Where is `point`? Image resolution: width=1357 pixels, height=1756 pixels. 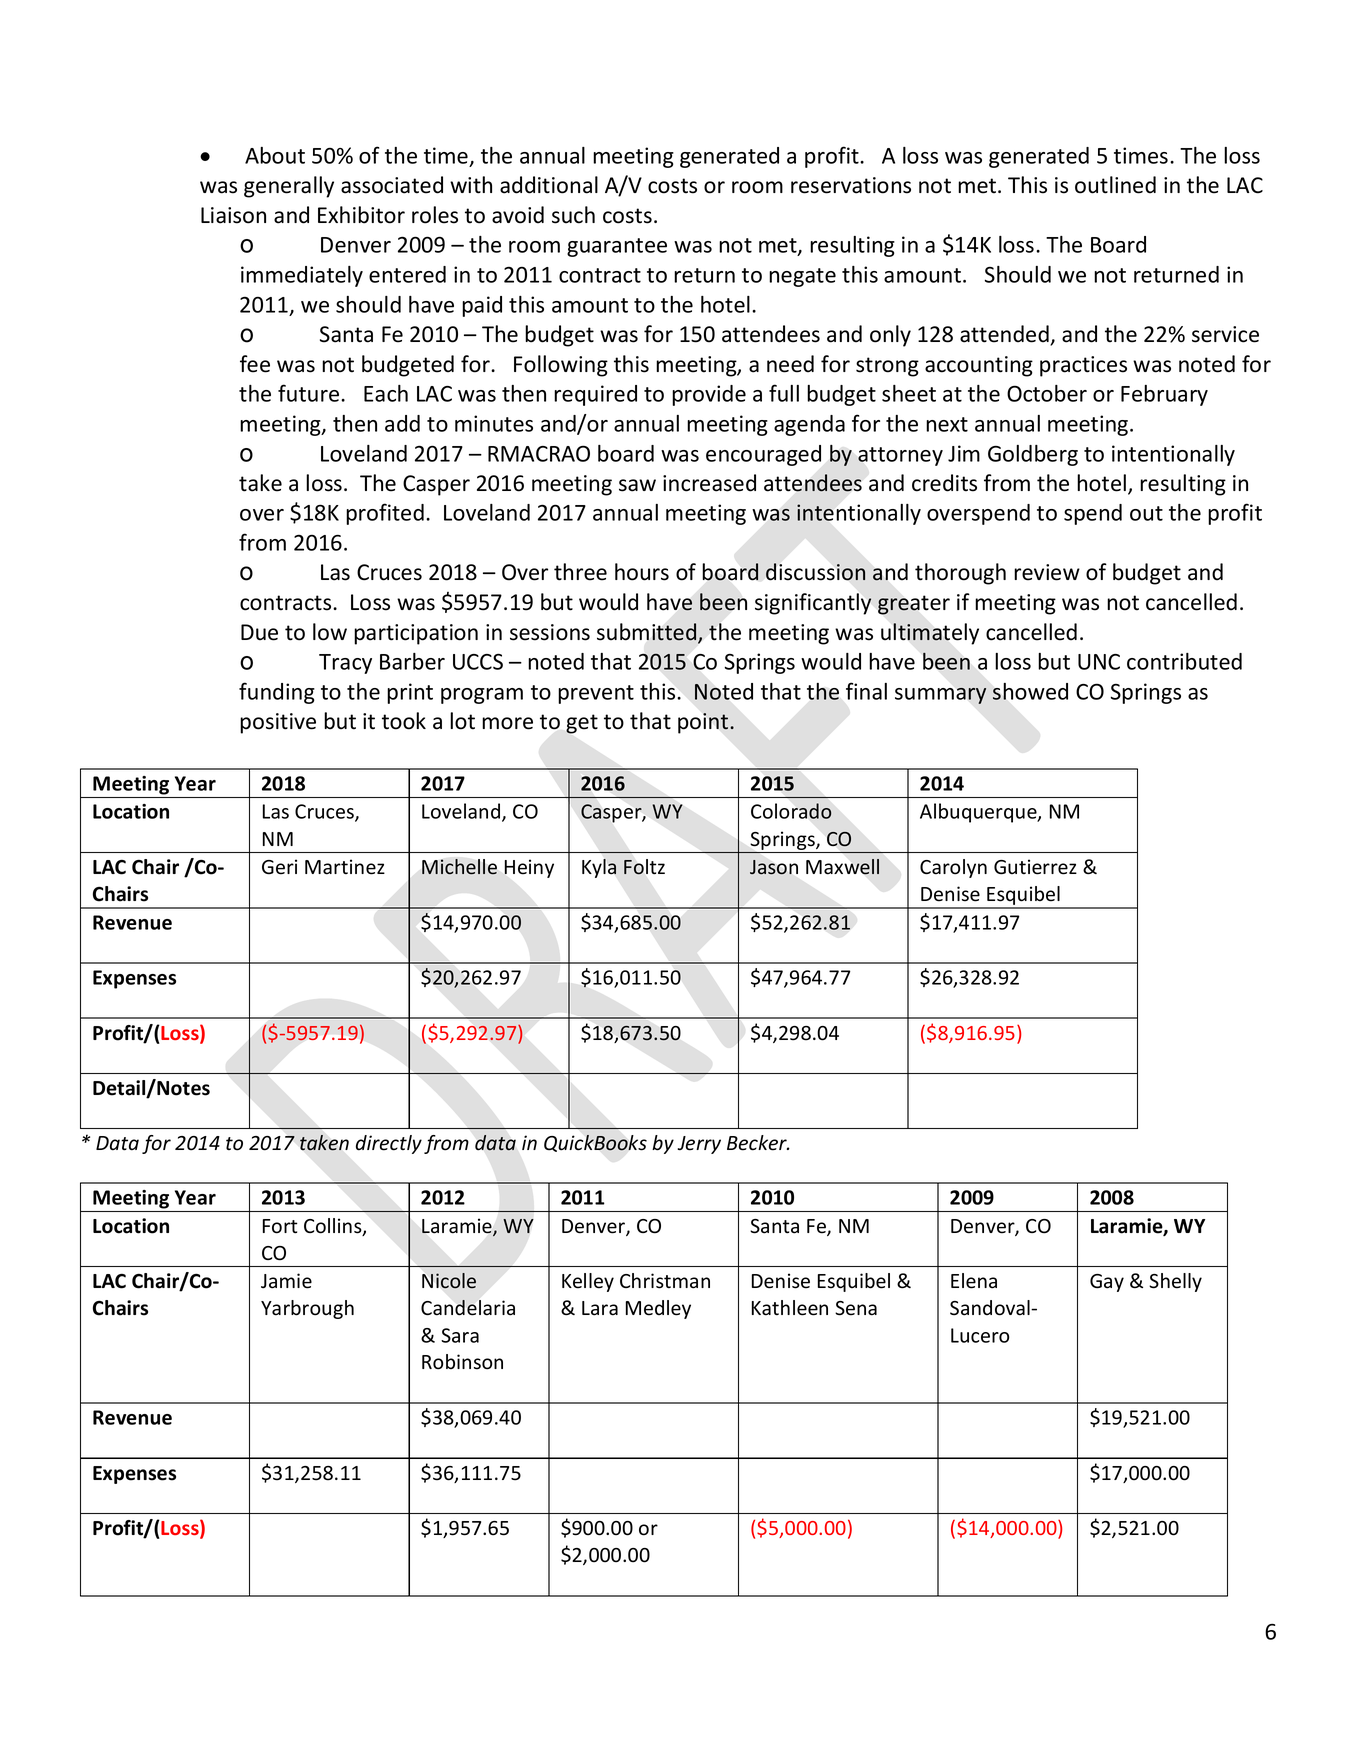
point is located at coordinates (704, 723).
